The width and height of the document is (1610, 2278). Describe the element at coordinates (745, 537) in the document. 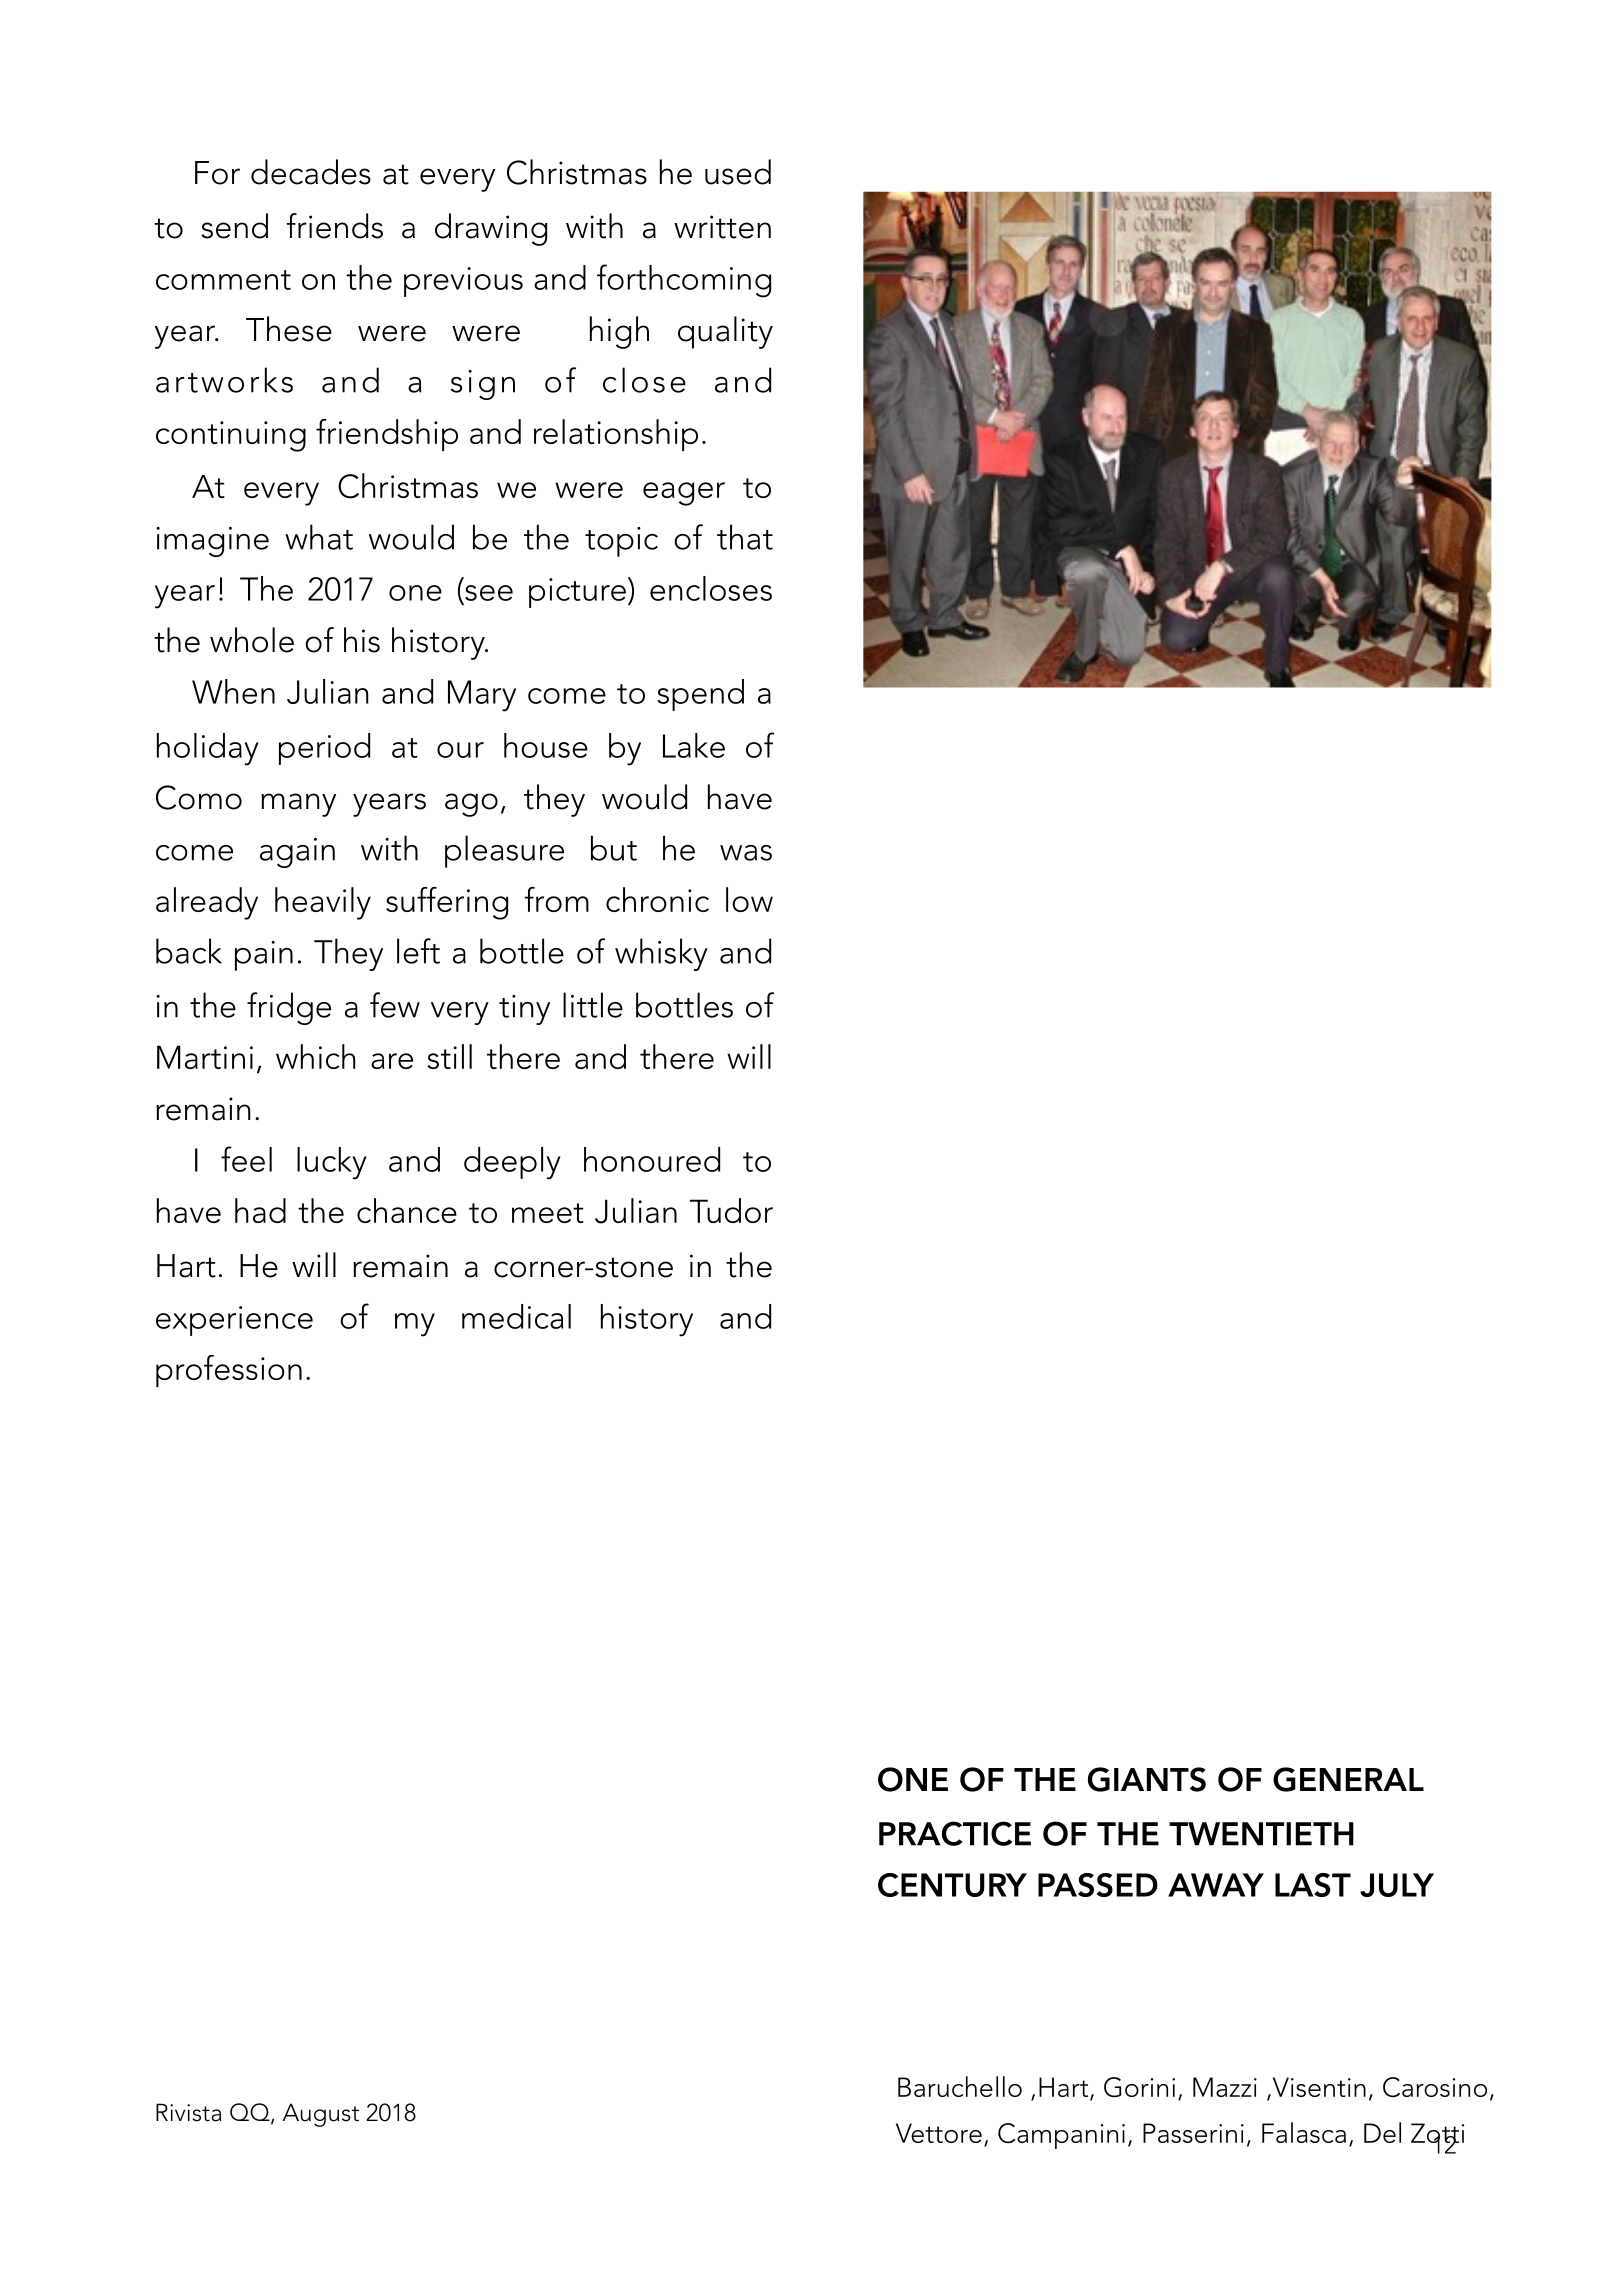

I see `that` at that location.
